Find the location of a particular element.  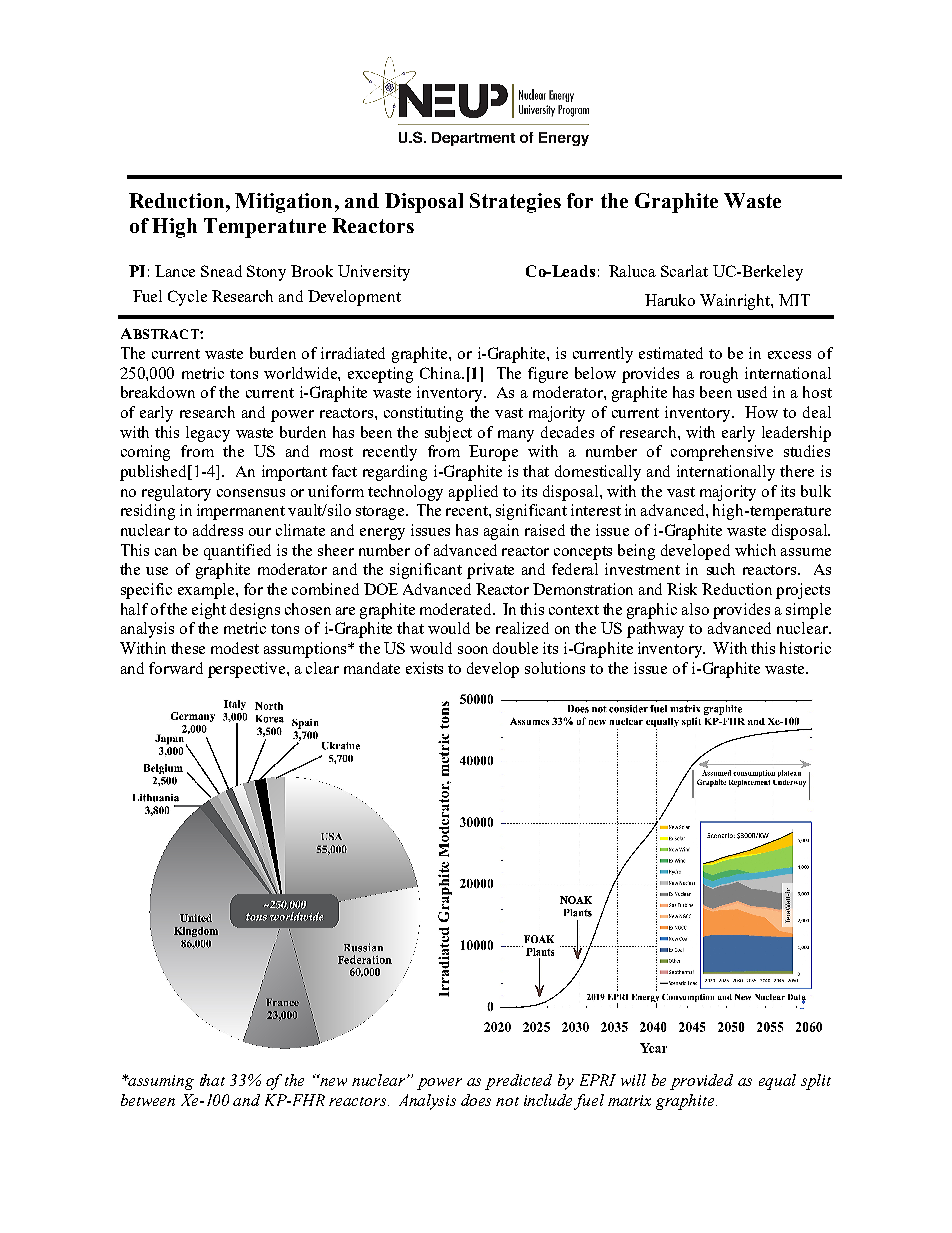

Raluca is located at coordinates (632, 271).
